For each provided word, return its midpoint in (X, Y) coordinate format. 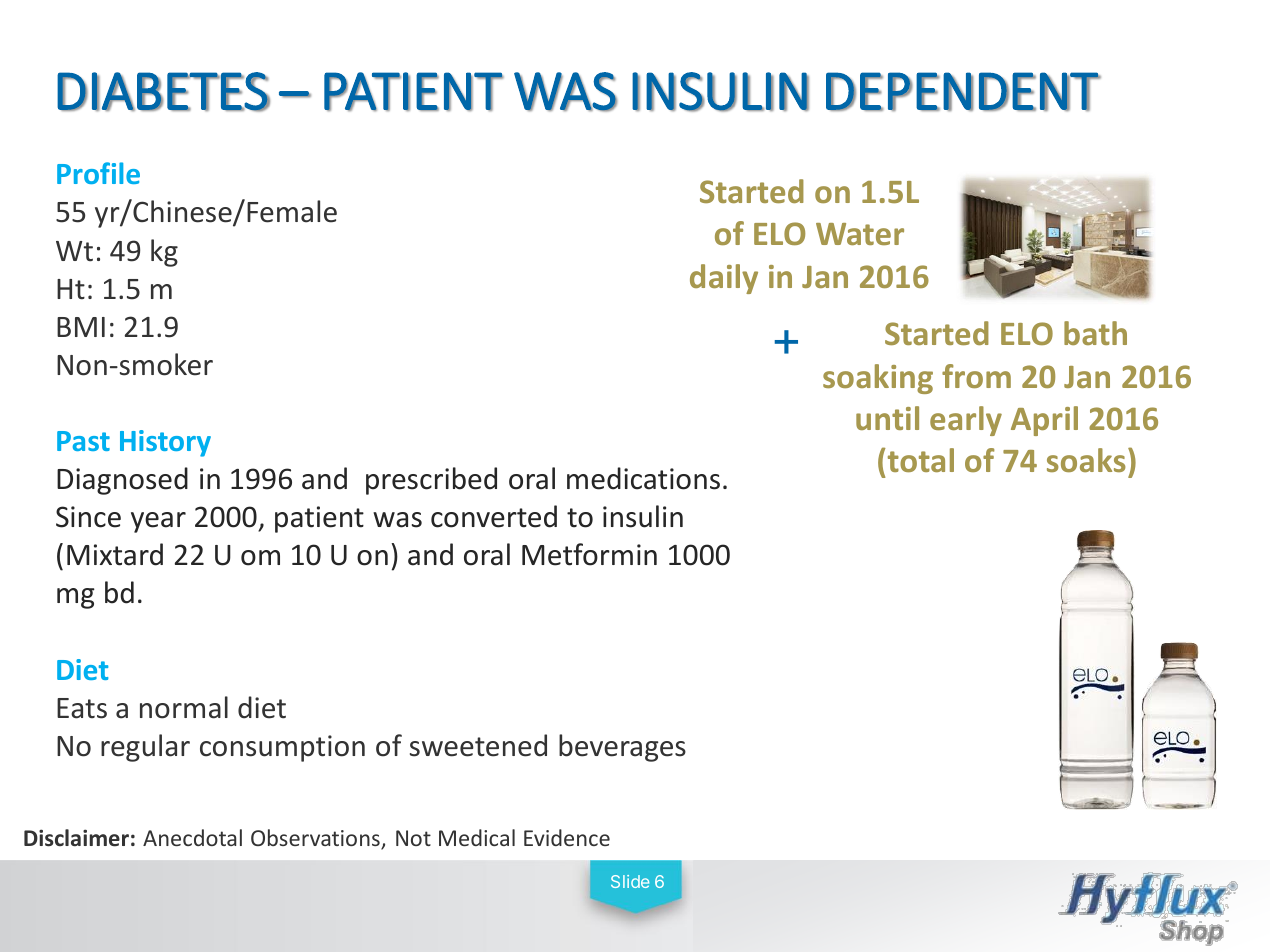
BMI (81, 327)
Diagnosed (122, 481)
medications (643, 478)
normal (184, 707)
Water (860, 234)
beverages (622, 748)
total (919, 460)
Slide (630, 881)
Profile (98, 173)
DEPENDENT (963, 91)
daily (724, 279)
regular (145, 748)
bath (1095, 333)
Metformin (589, 554)
